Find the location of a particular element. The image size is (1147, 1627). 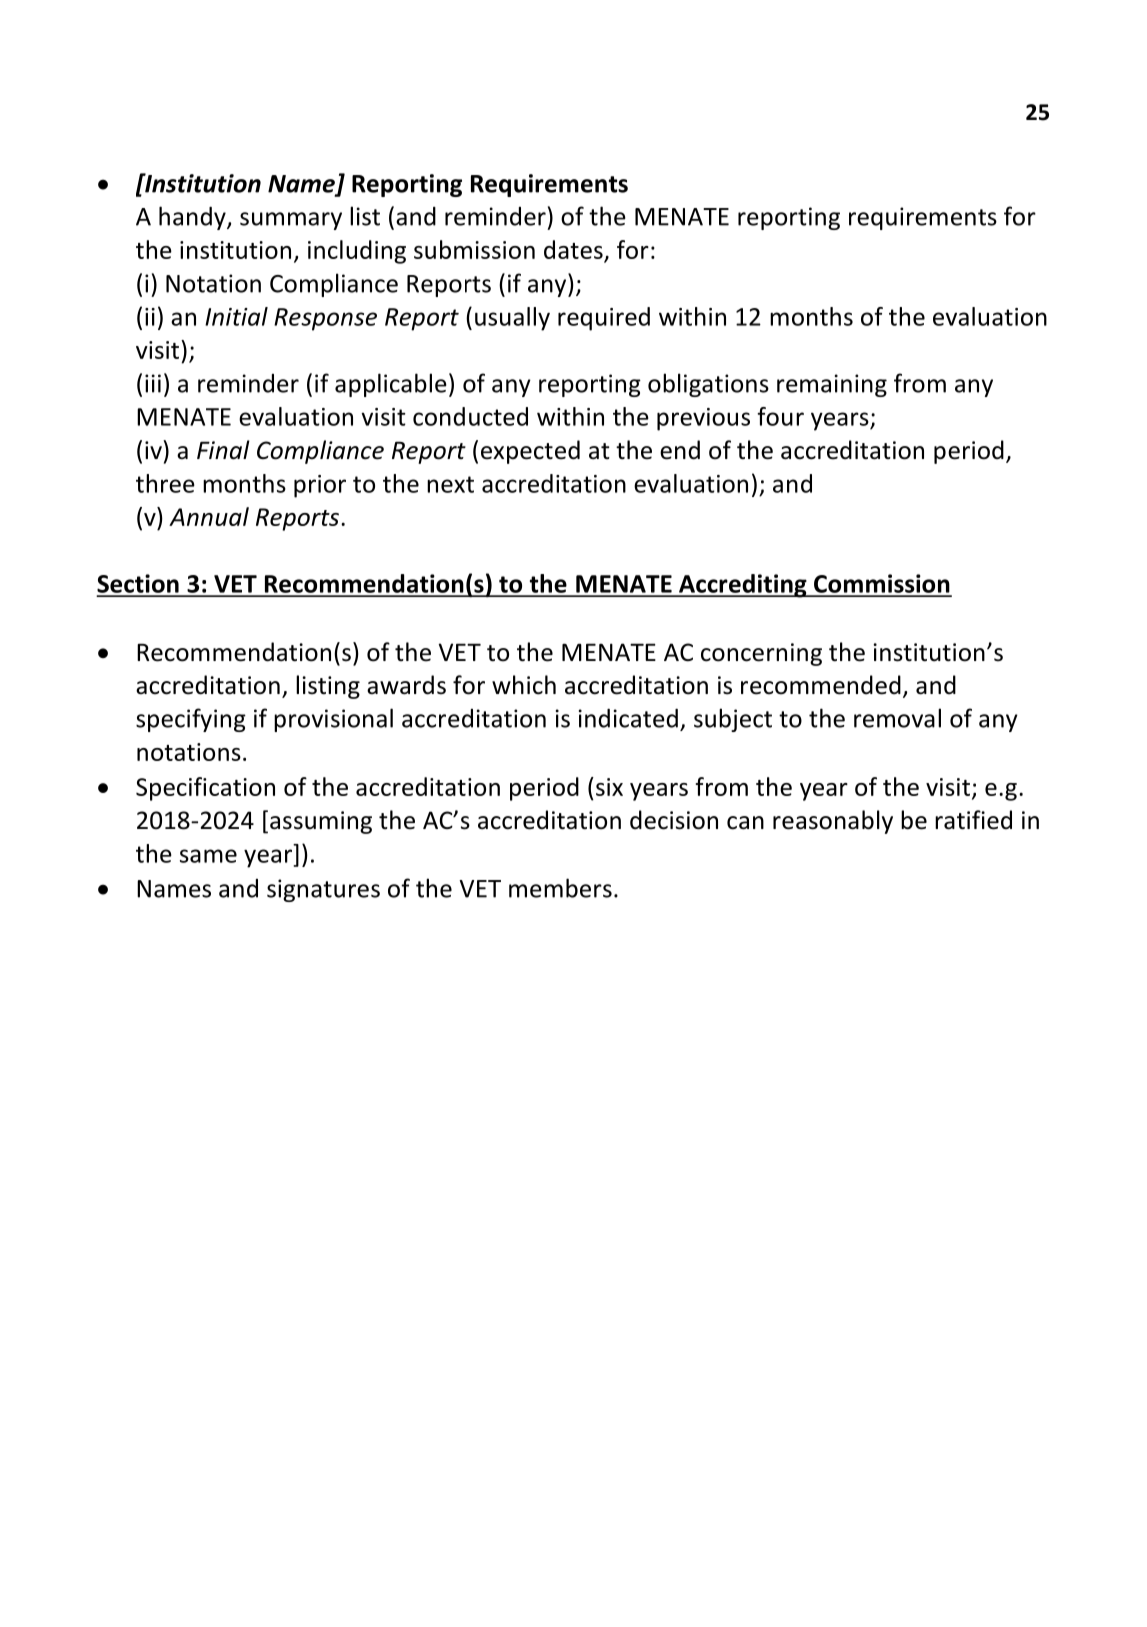

specifying is located at coordinates (191, 720).
